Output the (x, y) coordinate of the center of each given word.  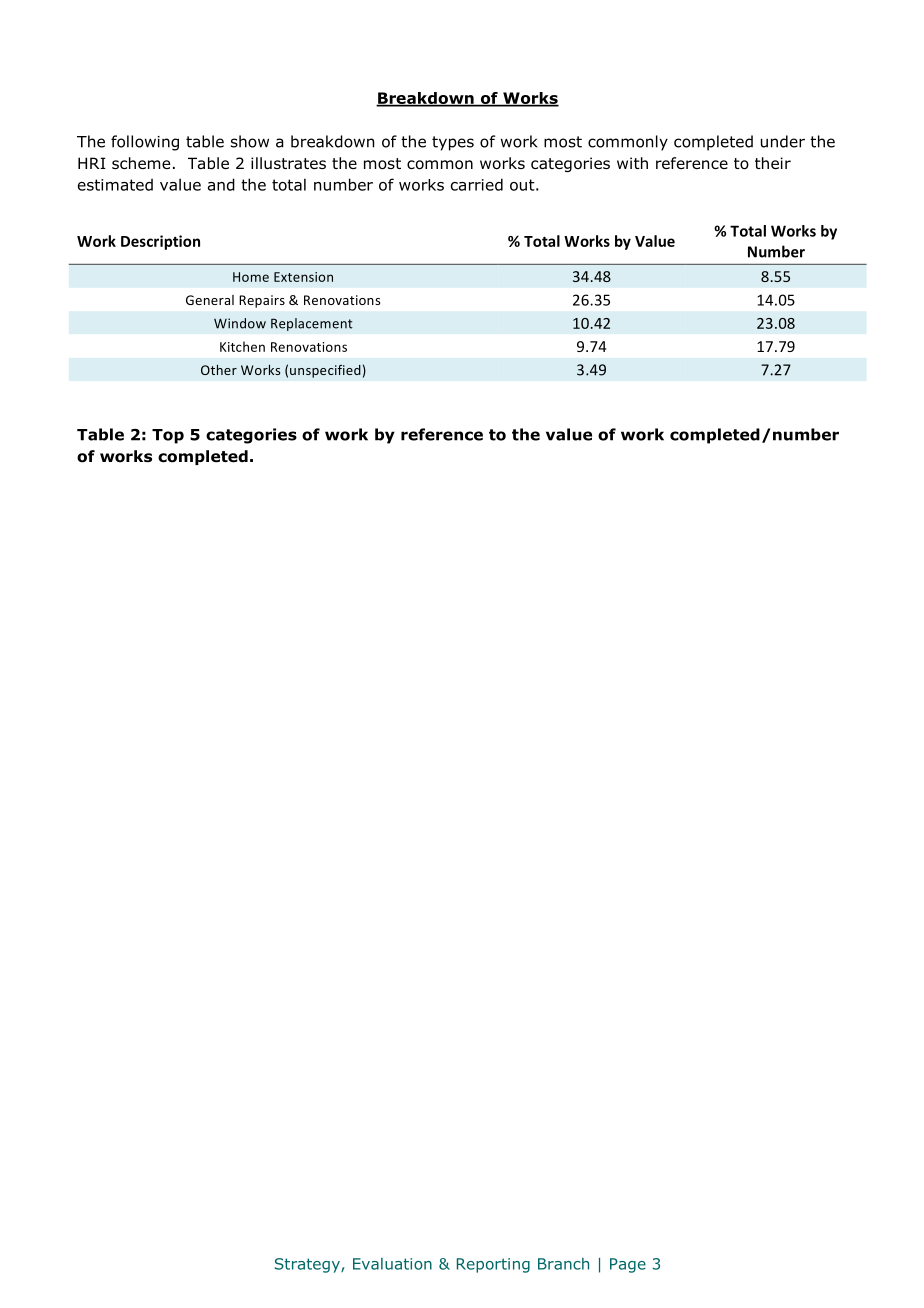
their (773, 163)
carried (477, 184)
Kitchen (242, 346)
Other (219, 370)
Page (628, 1265)
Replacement (312, 324)
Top (168, 436)
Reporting (493, 1265)
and (221, 184)
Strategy (308, 1265)
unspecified (325, 371)
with (632, 163)
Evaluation (392, 1264)
